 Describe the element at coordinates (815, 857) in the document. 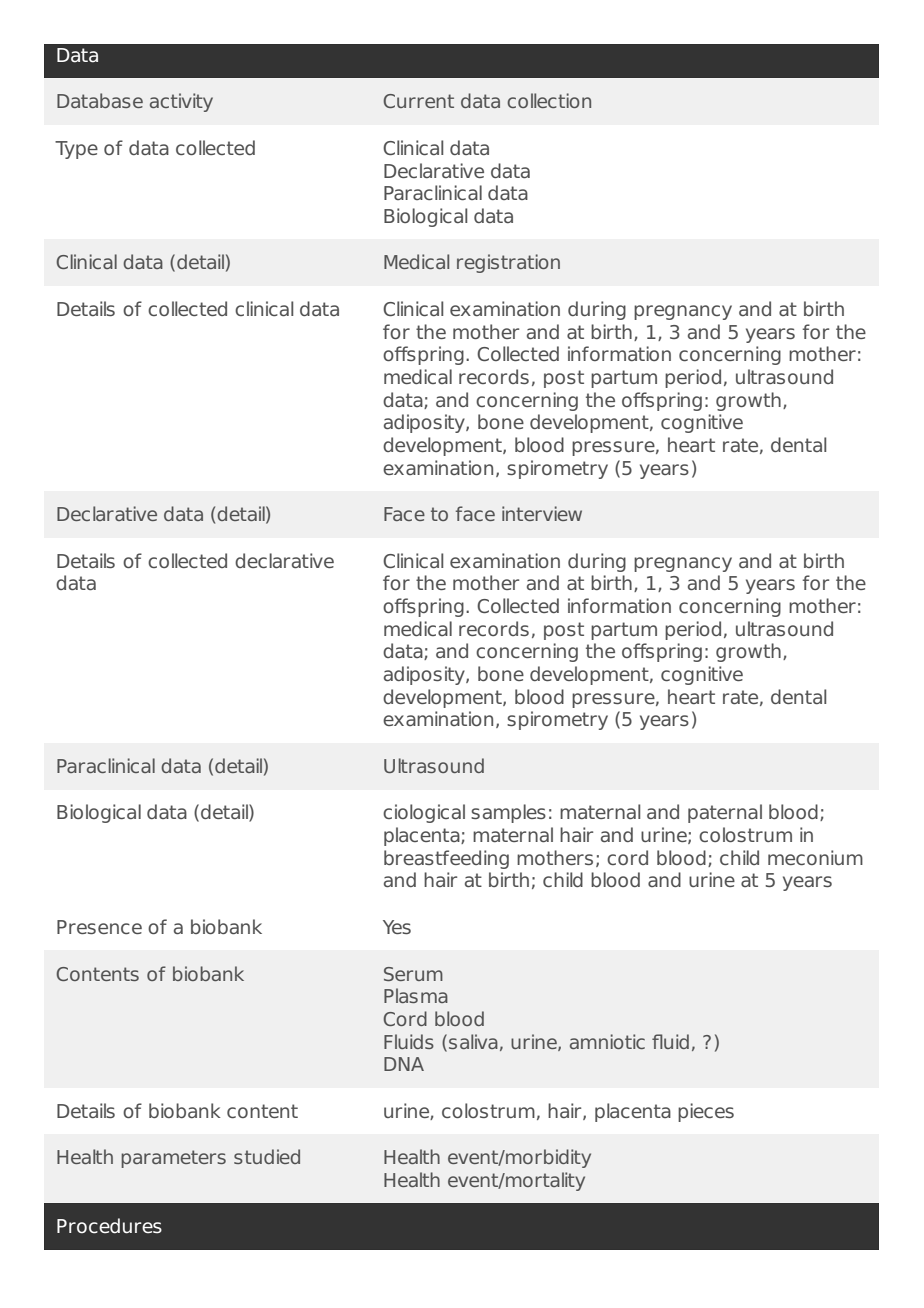

I see `meconium` at that location.
